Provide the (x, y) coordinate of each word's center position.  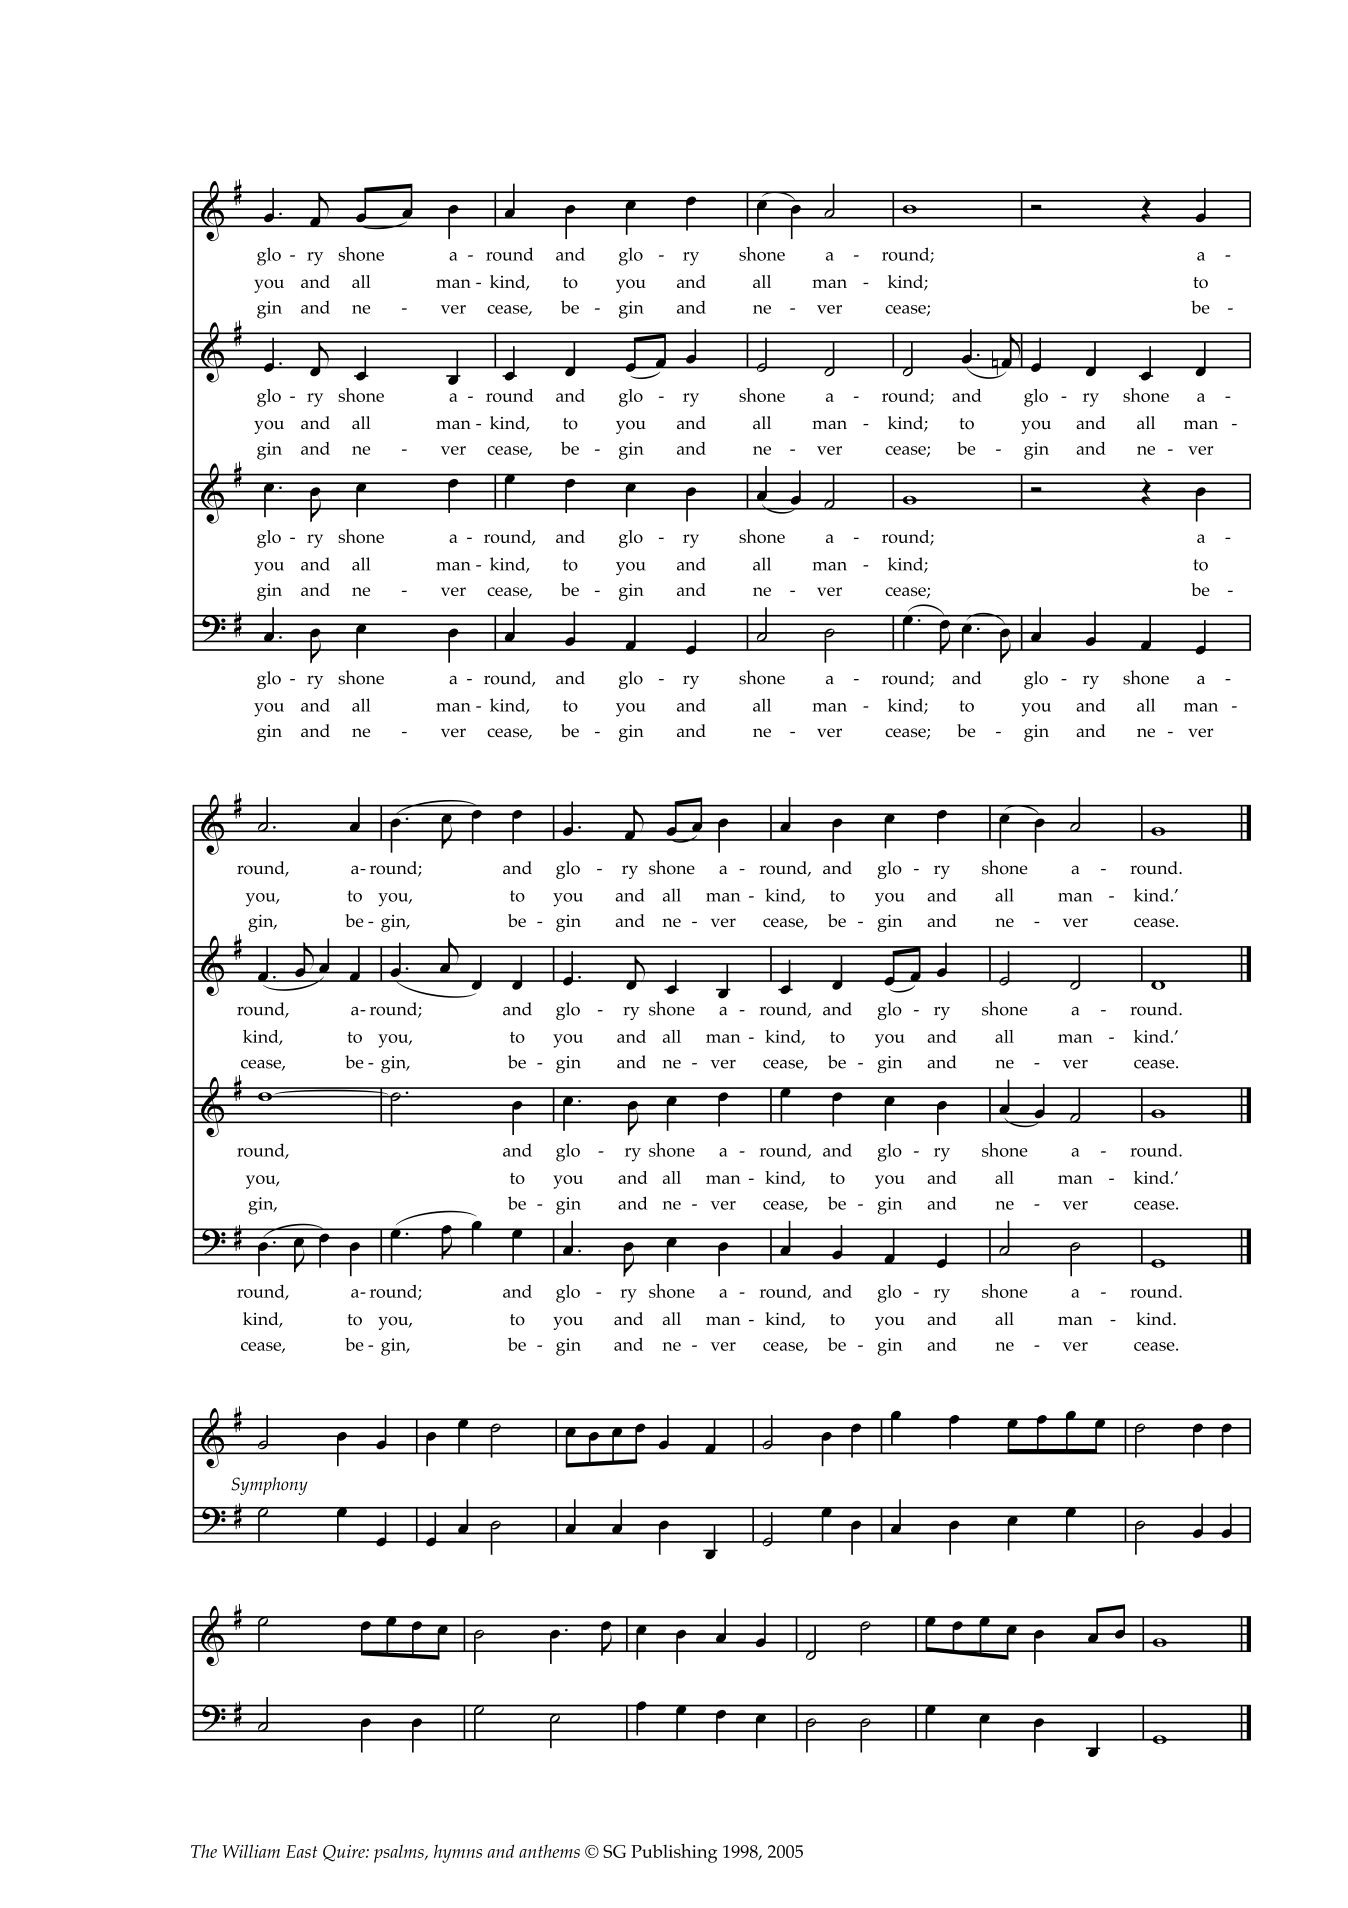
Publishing (674, 1853)
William (251, 1851)
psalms (400, 1853)
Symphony (269, 1486)
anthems (549, 1851)
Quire (345, 1853)
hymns (458, 1853)
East (301, 1851)
